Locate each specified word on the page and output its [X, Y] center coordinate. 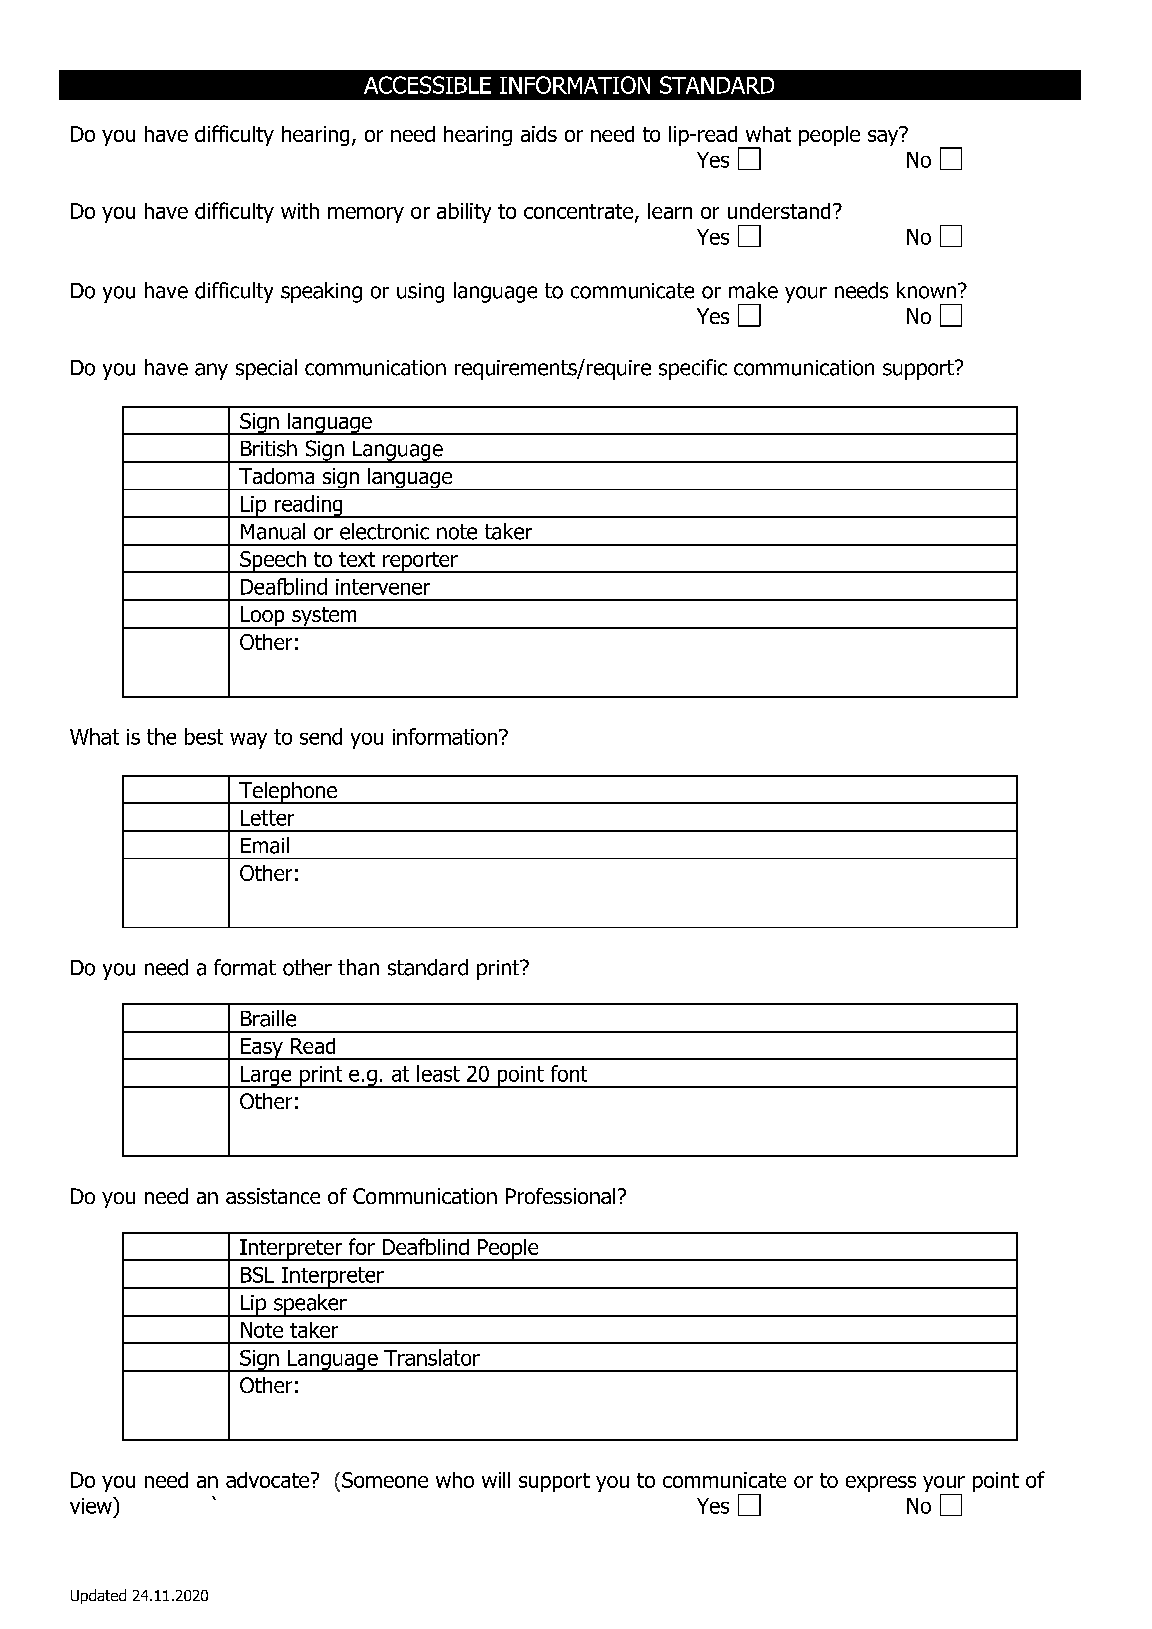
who [455, 1480]
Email [265, 845]
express [881, 1484]
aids [539, 134]
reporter [420, 562]
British [269, 448]
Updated [98, 1596]
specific [693, 369]
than [358, 967]
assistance [273, 1196]
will [496, 1480]
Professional [560, 1196]
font [569, 1073]
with [300, 211]
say [884, 136]
